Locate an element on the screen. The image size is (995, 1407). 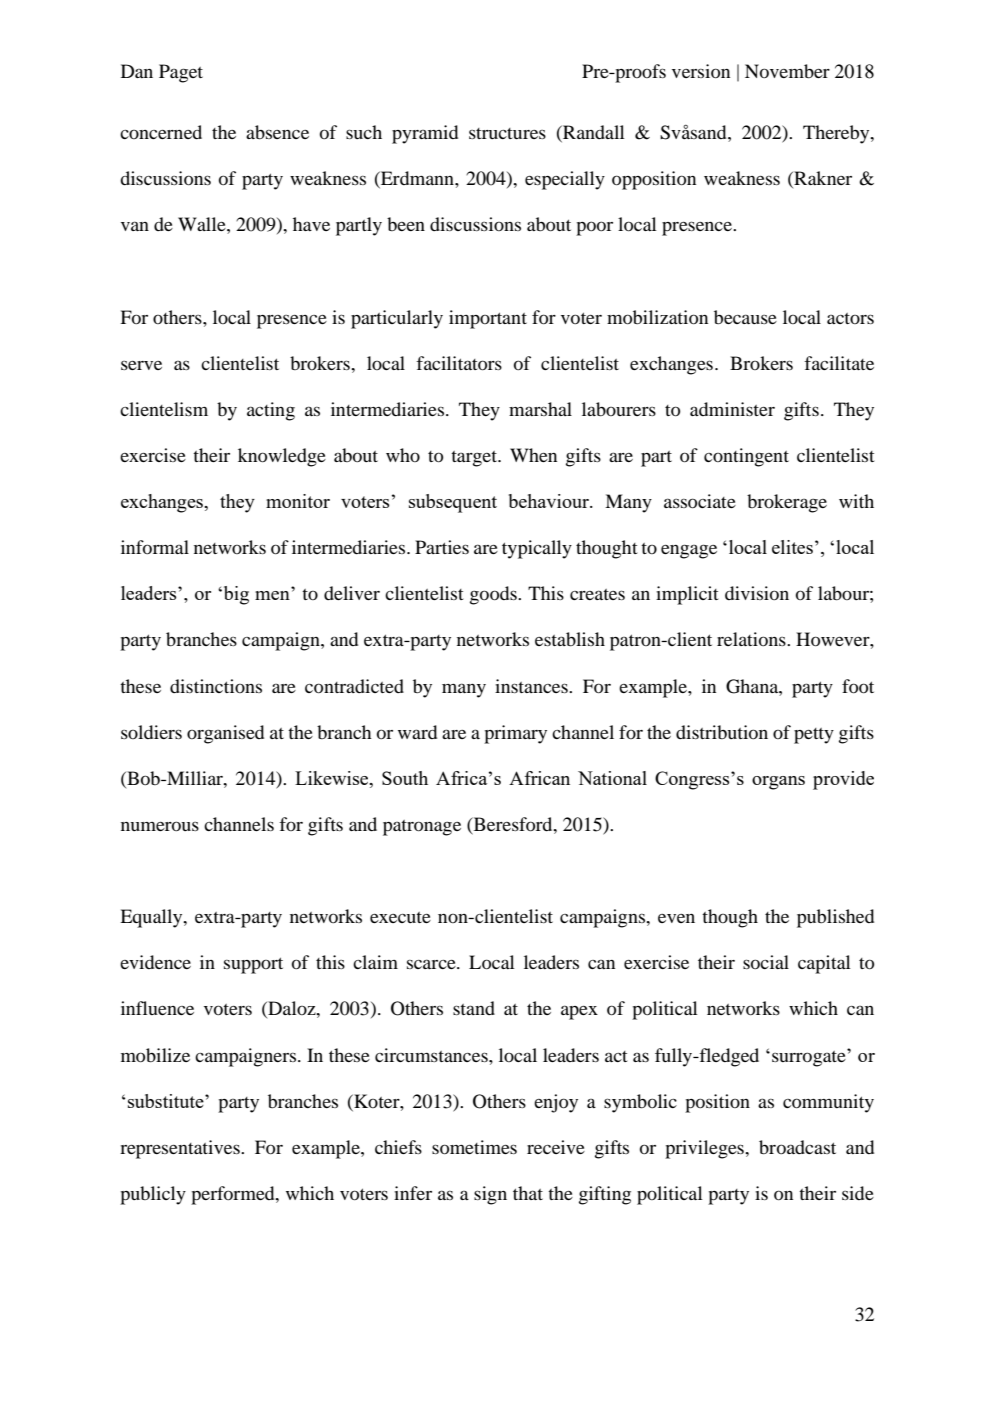
acting is located at coordinates (271, 411).
